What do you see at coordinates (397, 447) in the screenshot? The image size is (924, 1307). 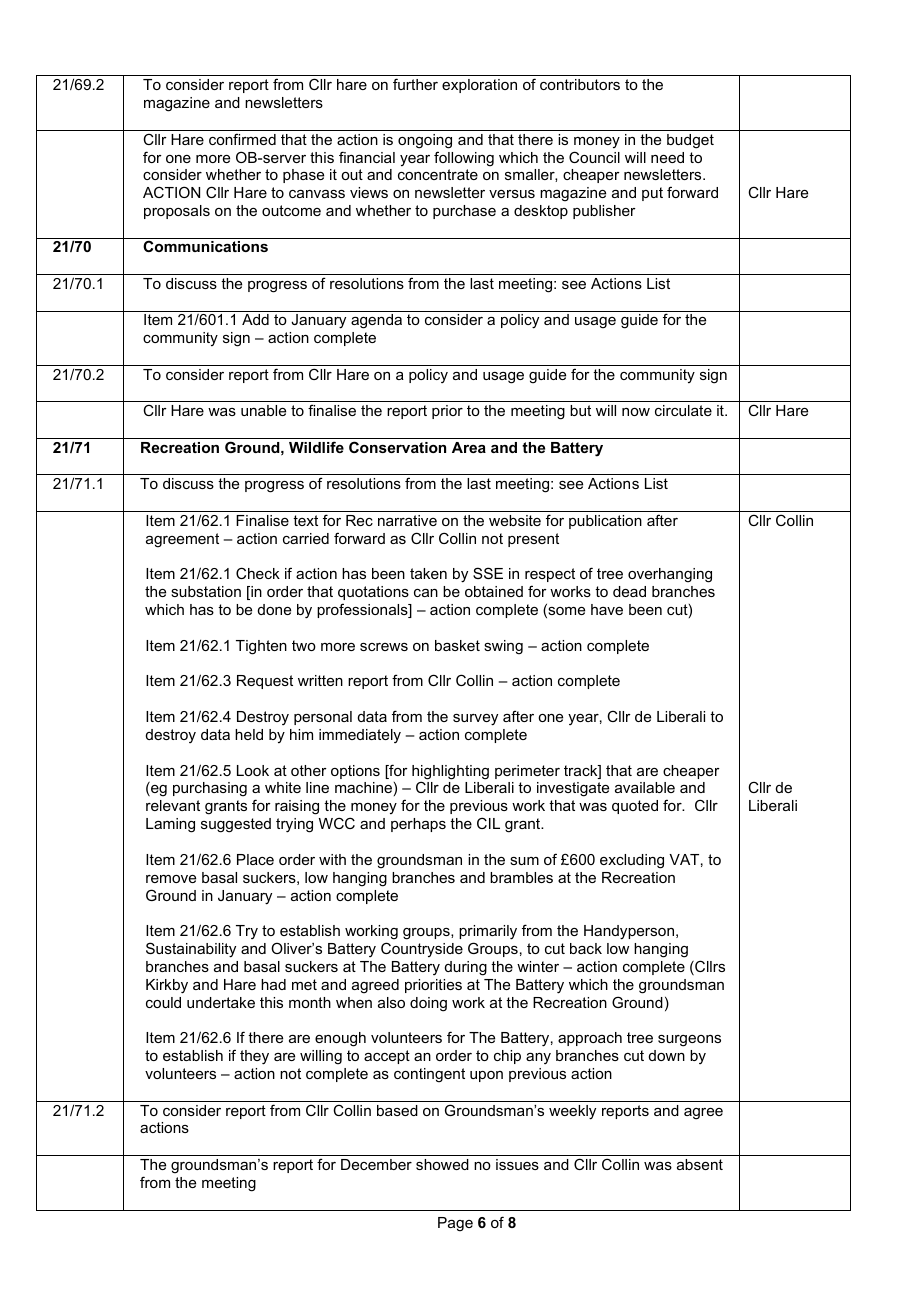 I see `Conservation` at bounding box center [397, 447].
